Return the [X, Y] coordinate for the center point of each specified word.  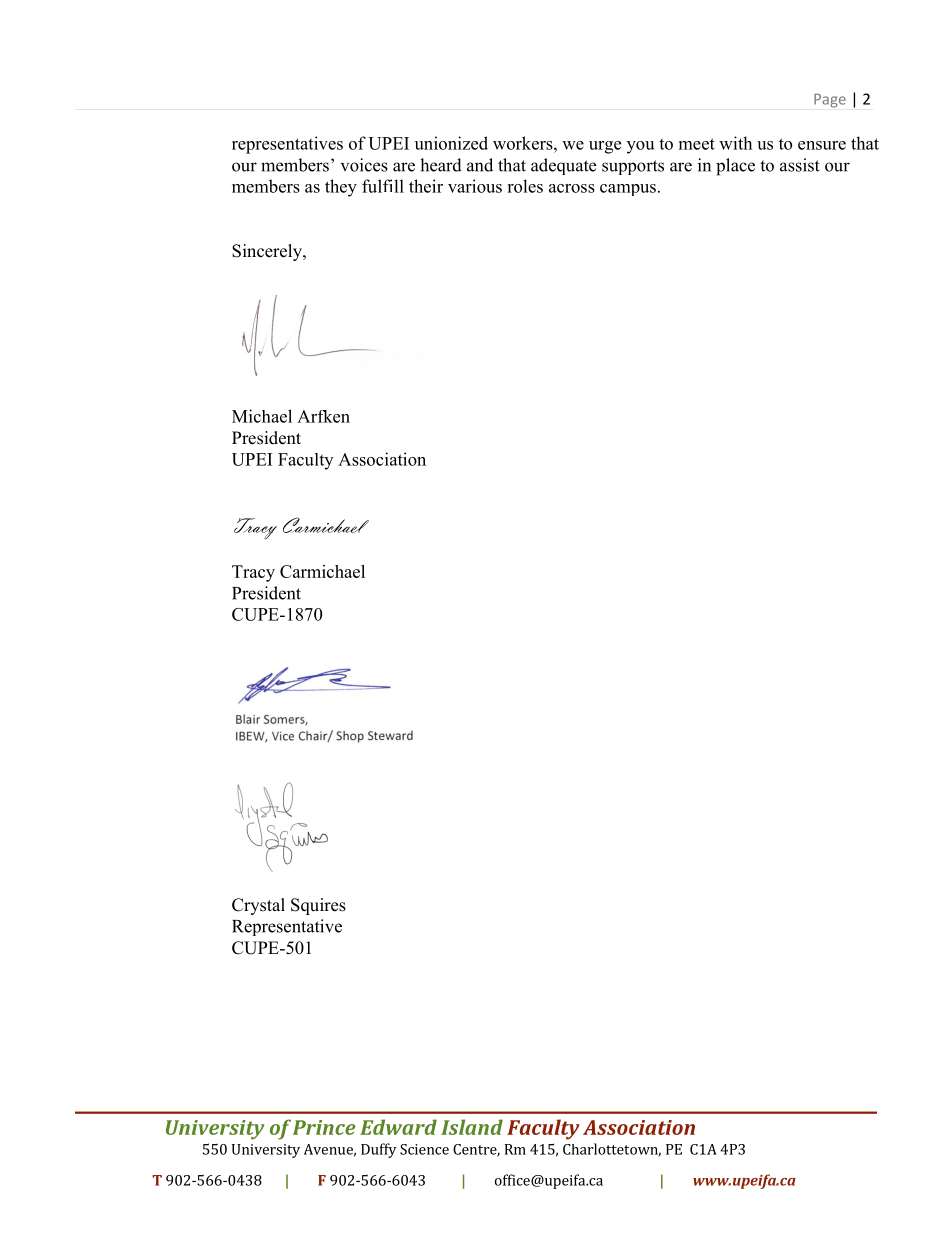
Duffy [379, 1150]
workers [524, 143]
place [735, 167]
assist [800, 165]
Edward [398, 1127]
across [572, 188]
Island [472, 1127]
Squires [318, 906]
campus [628, 190]
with [735, 143]
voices [364, 165]
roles [525, 186]
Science [424, 1149]
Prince [324, 1127]
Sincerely [268, 252]
